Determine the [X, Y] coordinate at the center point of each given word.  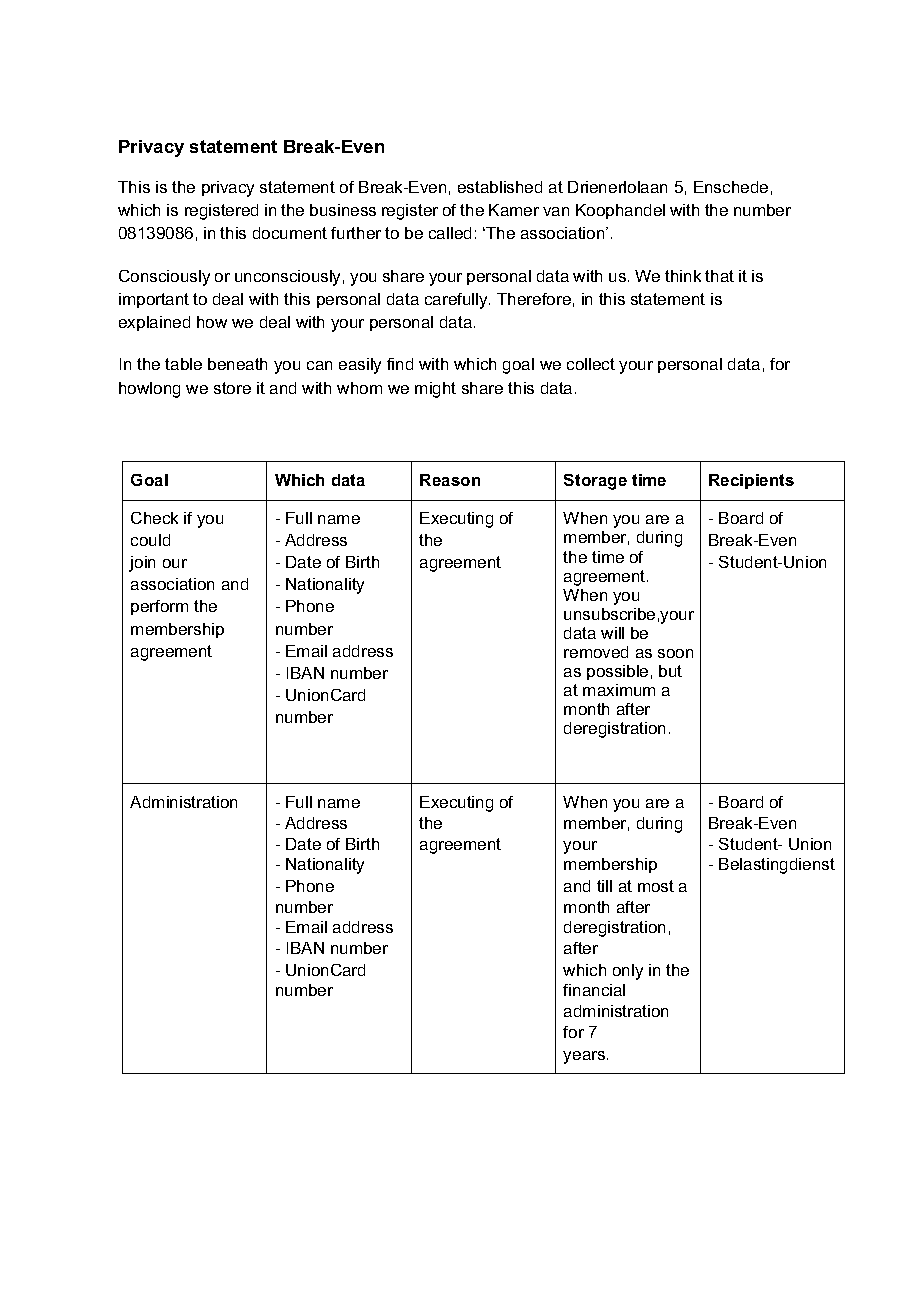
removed [596, 652]
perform [159, 607]
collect [591, 364]
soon [675, 653]
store [232, 388]
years [585, 1057]
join [142, 564]
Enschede [731, 187]
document [290, 233]
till [604, 886]
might [435, 390]
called [450, 233]
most [656, 886]
